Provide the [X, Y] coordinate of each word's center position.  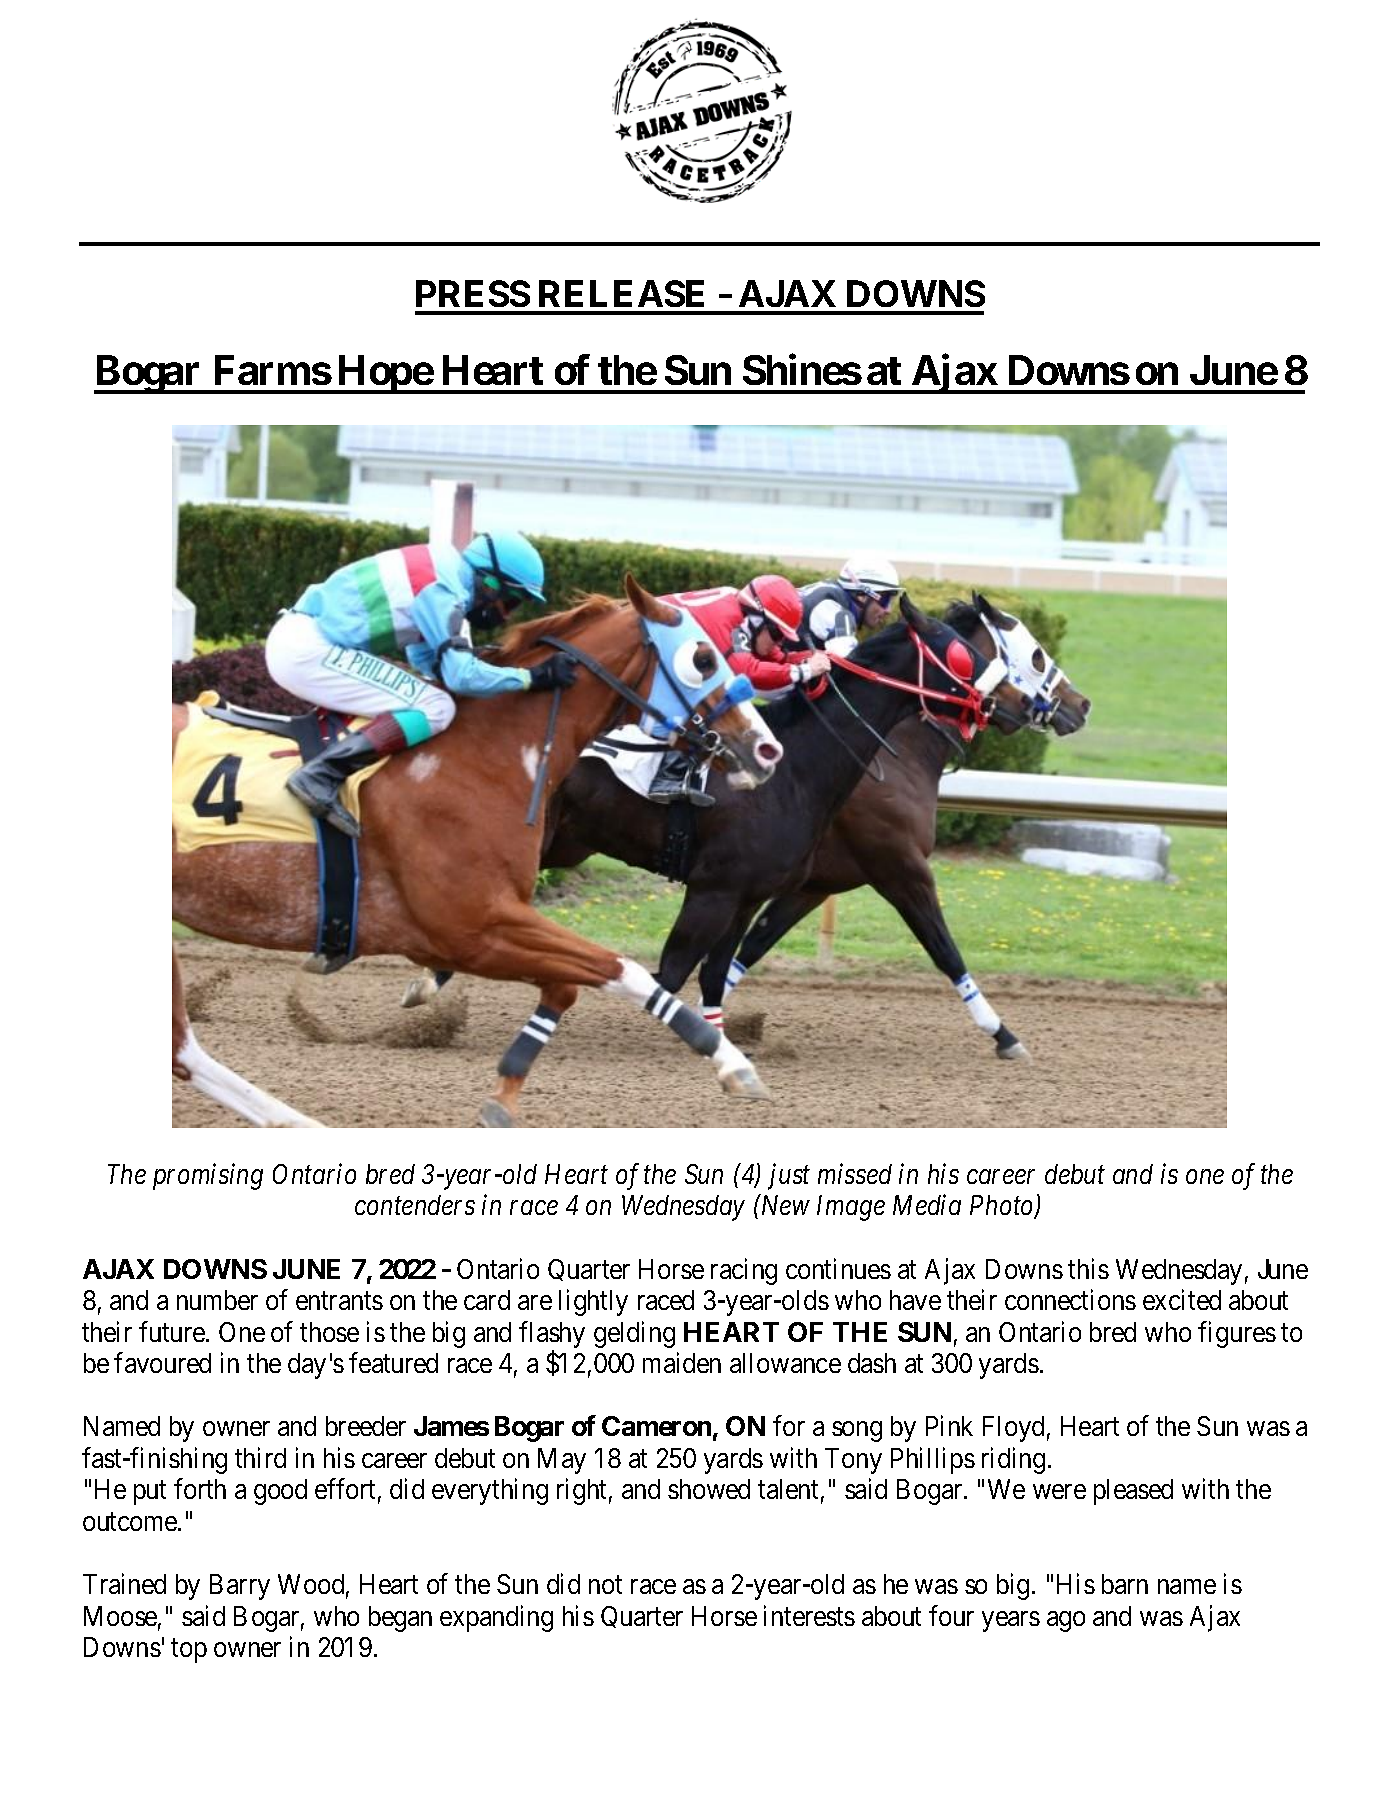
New [784, 1205]
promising [208, 1177]
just [789, 1177]
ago [1066, 1621]
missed [855, 1173]
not [605, 1585]
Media [927, 1205]
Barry [240, 1587]
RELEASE [621, 293]
